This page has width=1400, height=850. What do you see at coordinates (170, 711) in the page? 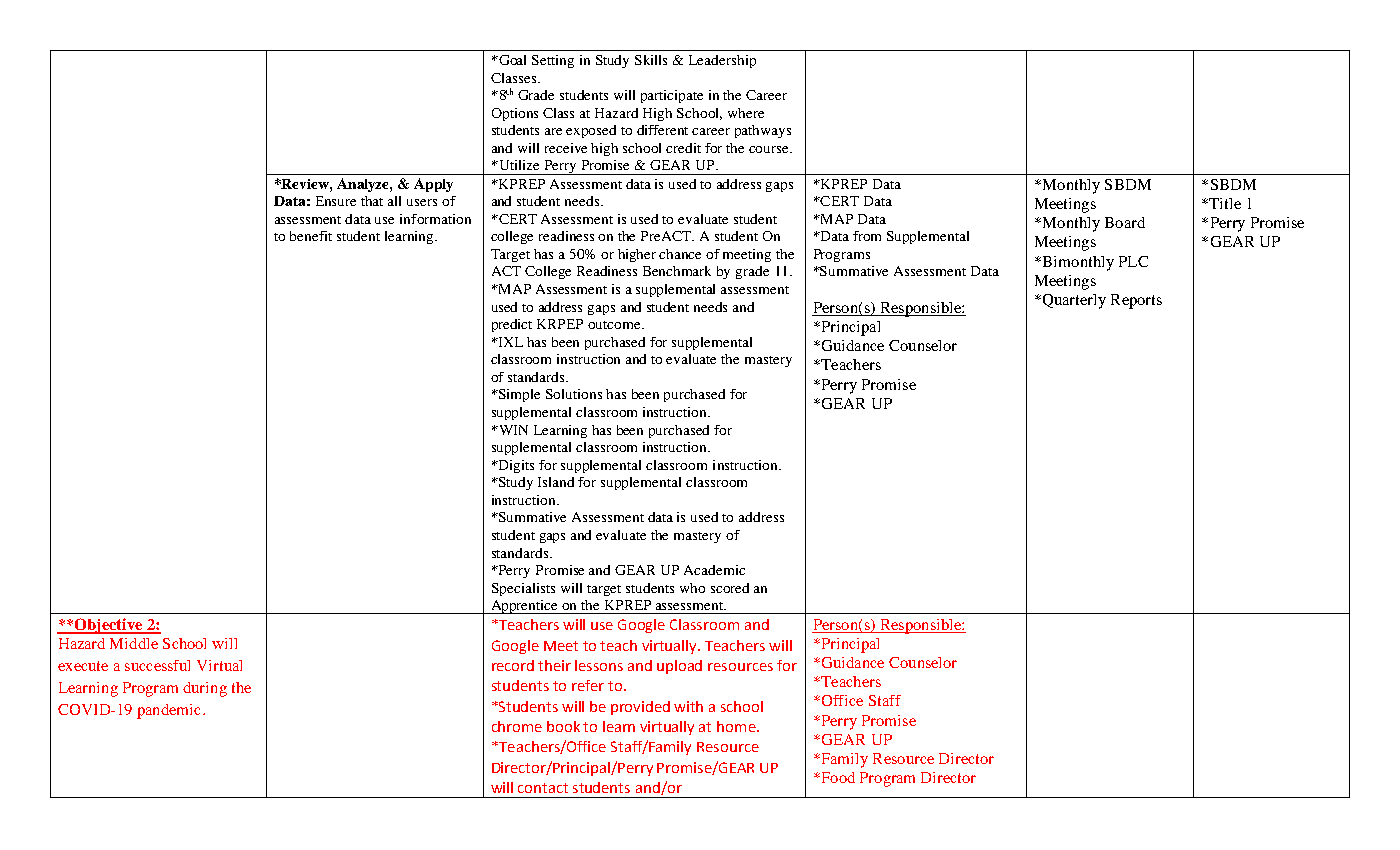
I see `pandemic` at bounding box center [170, 711].
